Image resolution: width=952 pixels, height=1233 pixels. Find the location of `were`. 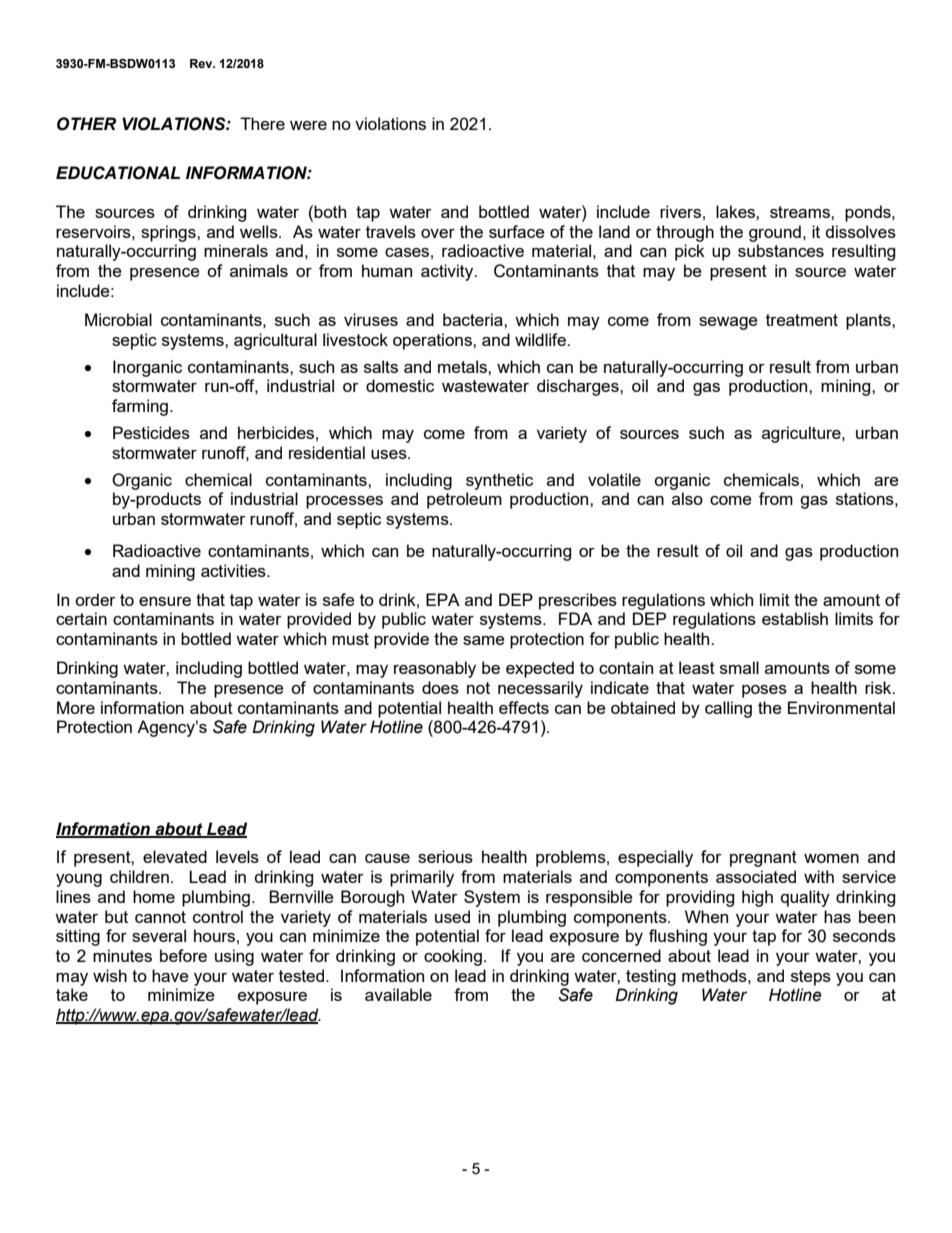

were is located at coordinates (308, 125).
